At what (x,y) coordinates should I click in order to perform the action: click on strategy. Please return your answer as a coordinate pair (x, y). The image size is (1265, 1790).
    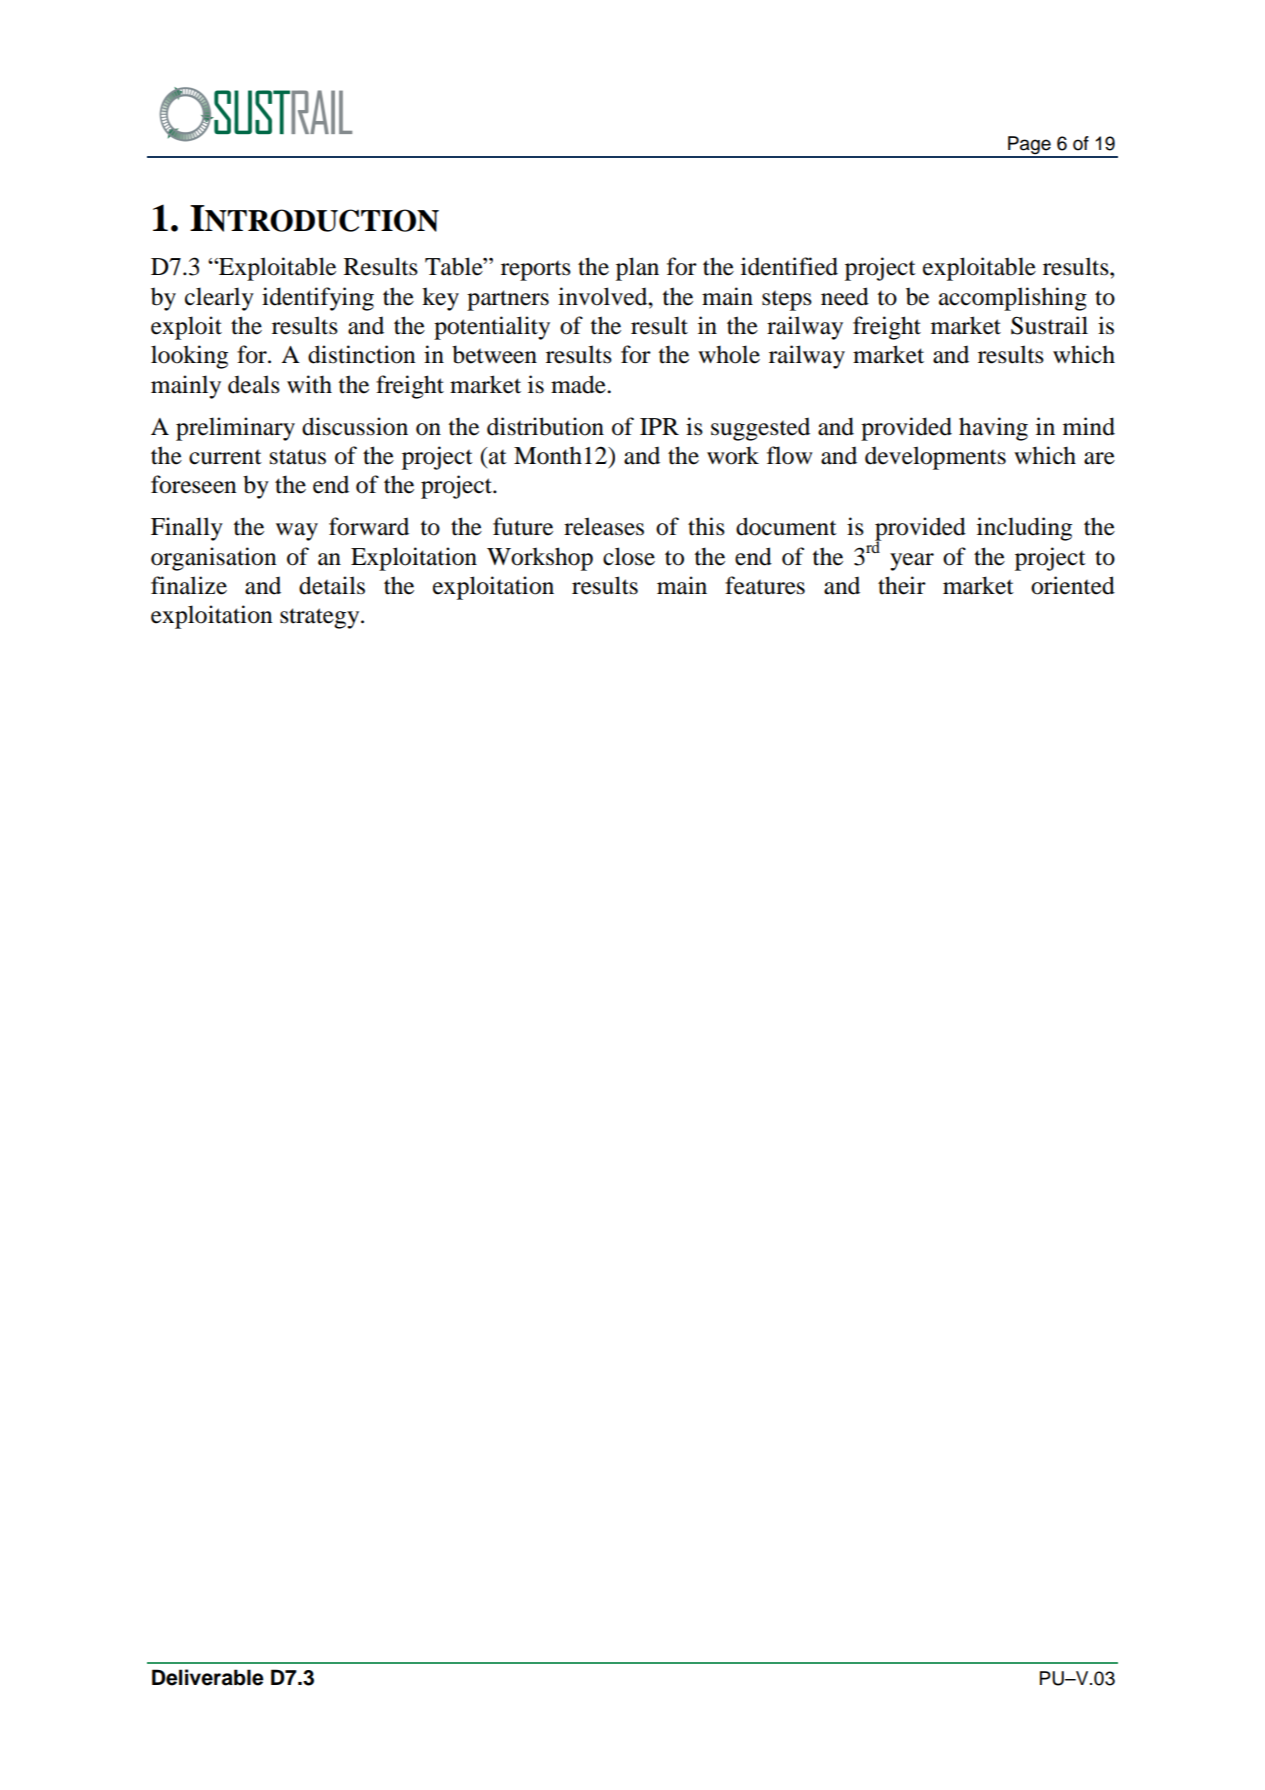
    Looking at the image, I should click on (321, 618).
